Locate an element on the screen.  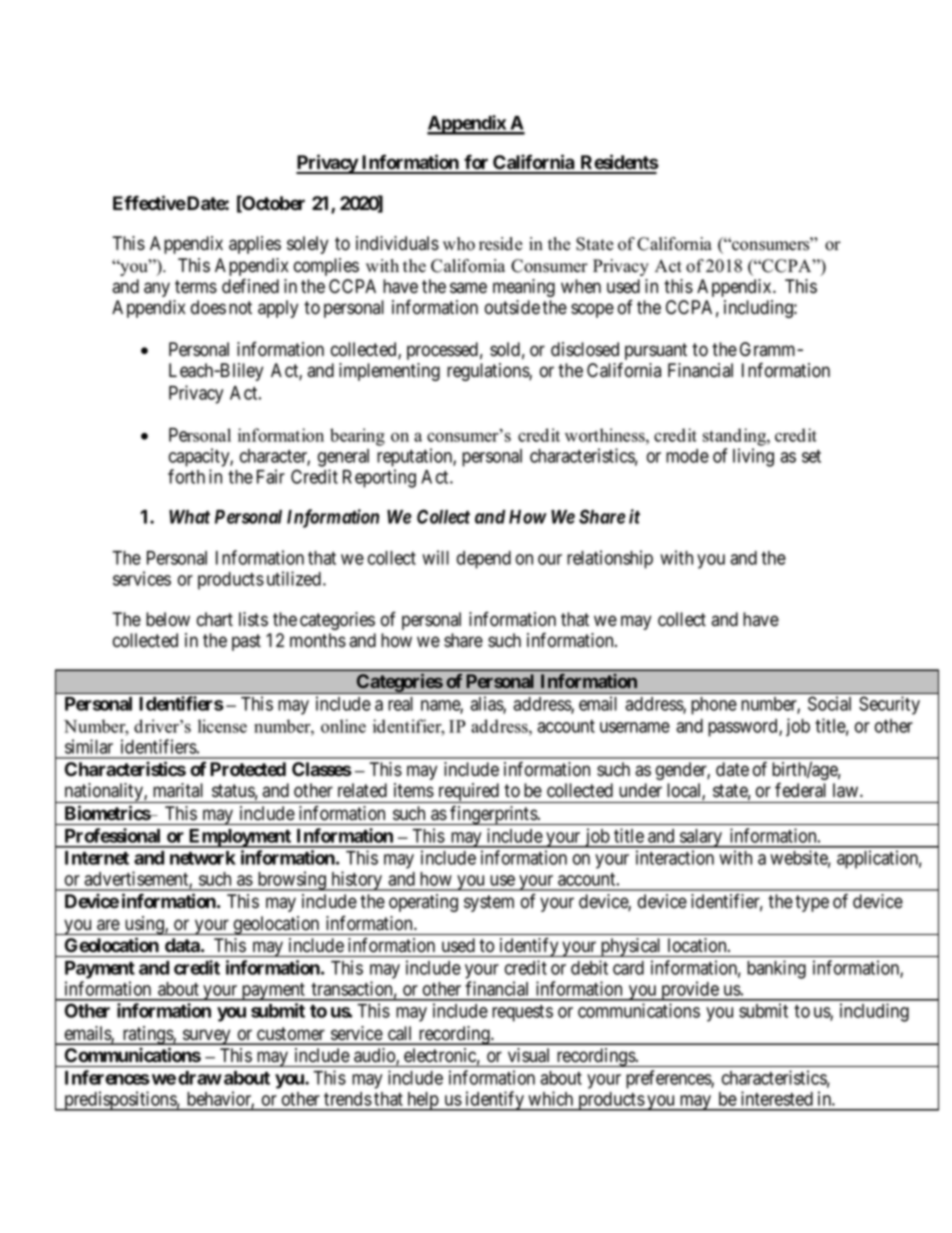
required is located at coordinates (468, 793).
